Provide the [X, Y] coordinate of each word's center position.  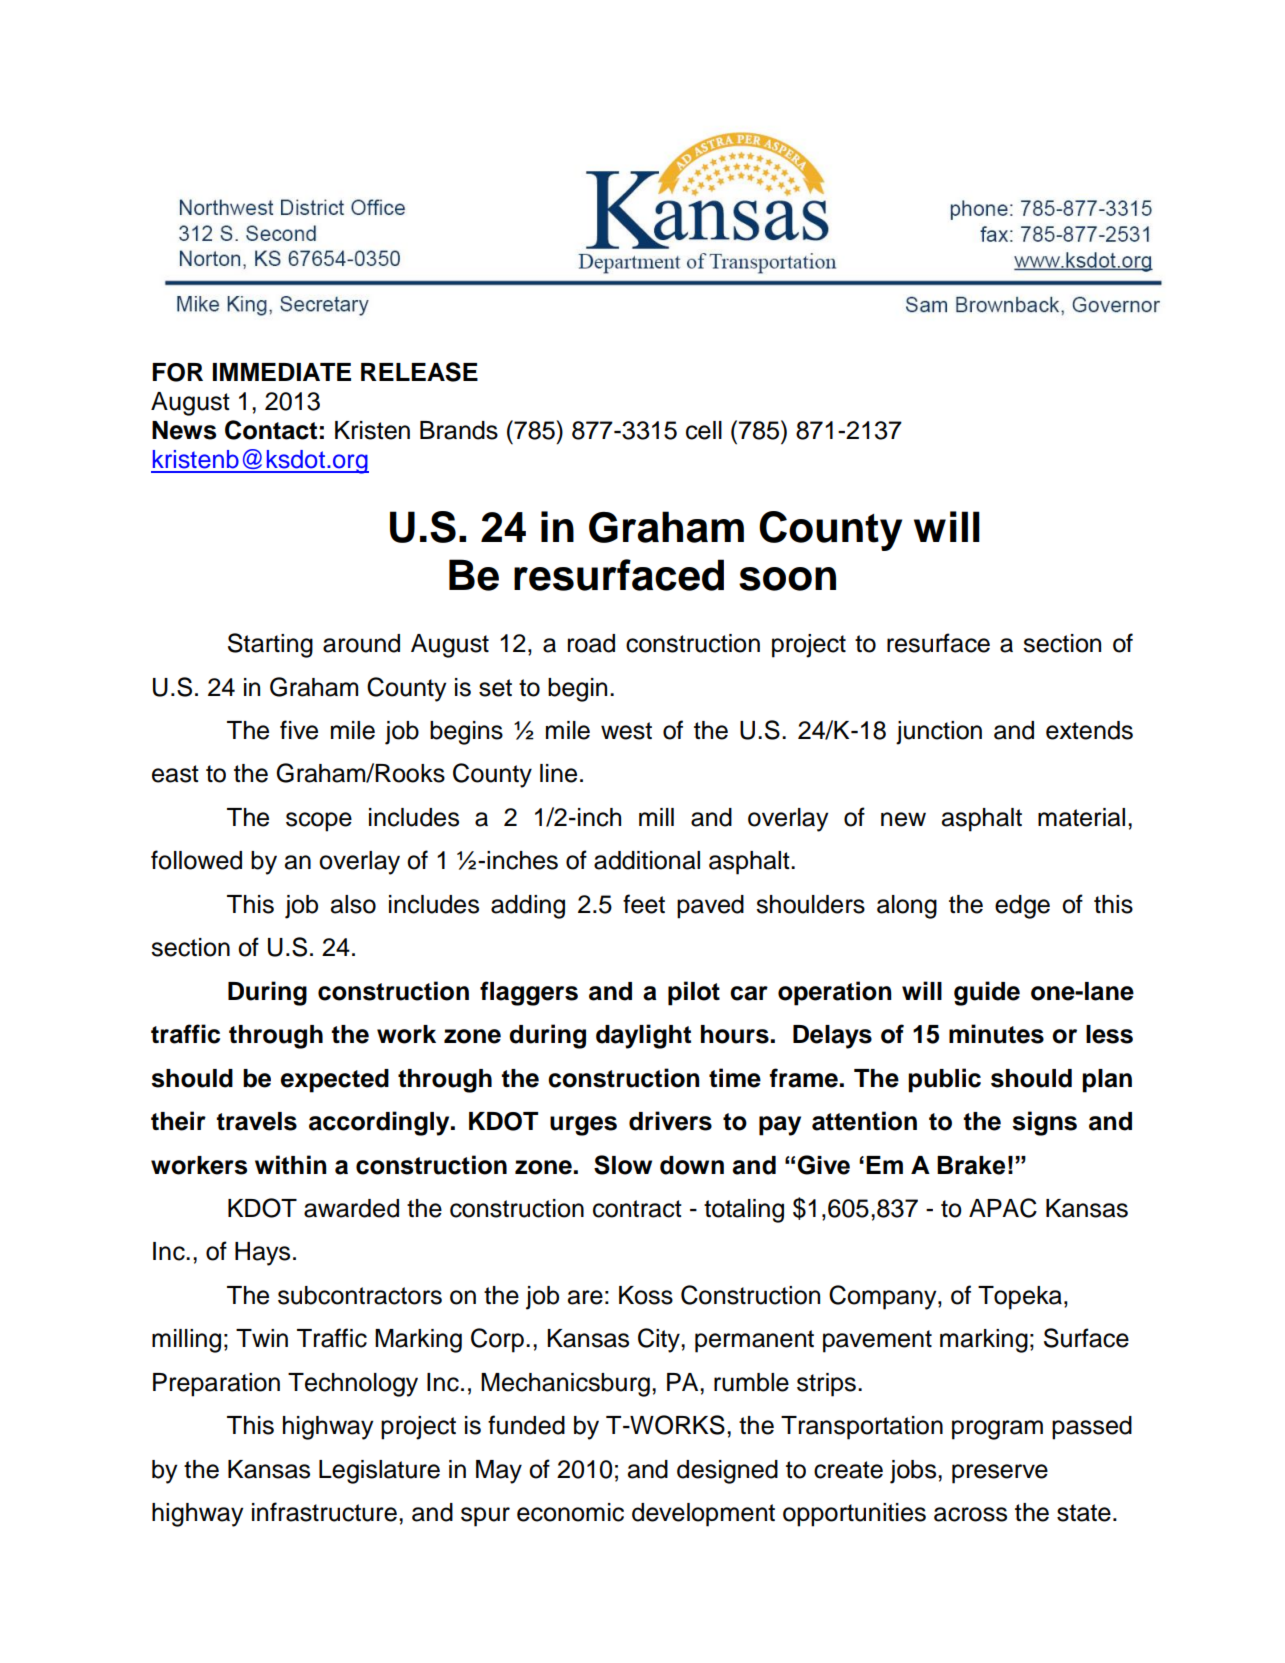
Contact [271, 430]
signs [1044, 1123]
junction [939, 733]
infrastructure [324, 1512]
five [299, 730]
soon [787, 579]
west [626, 731]
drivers [670, 1121]
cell [704, 430]
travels [256, 1121]
